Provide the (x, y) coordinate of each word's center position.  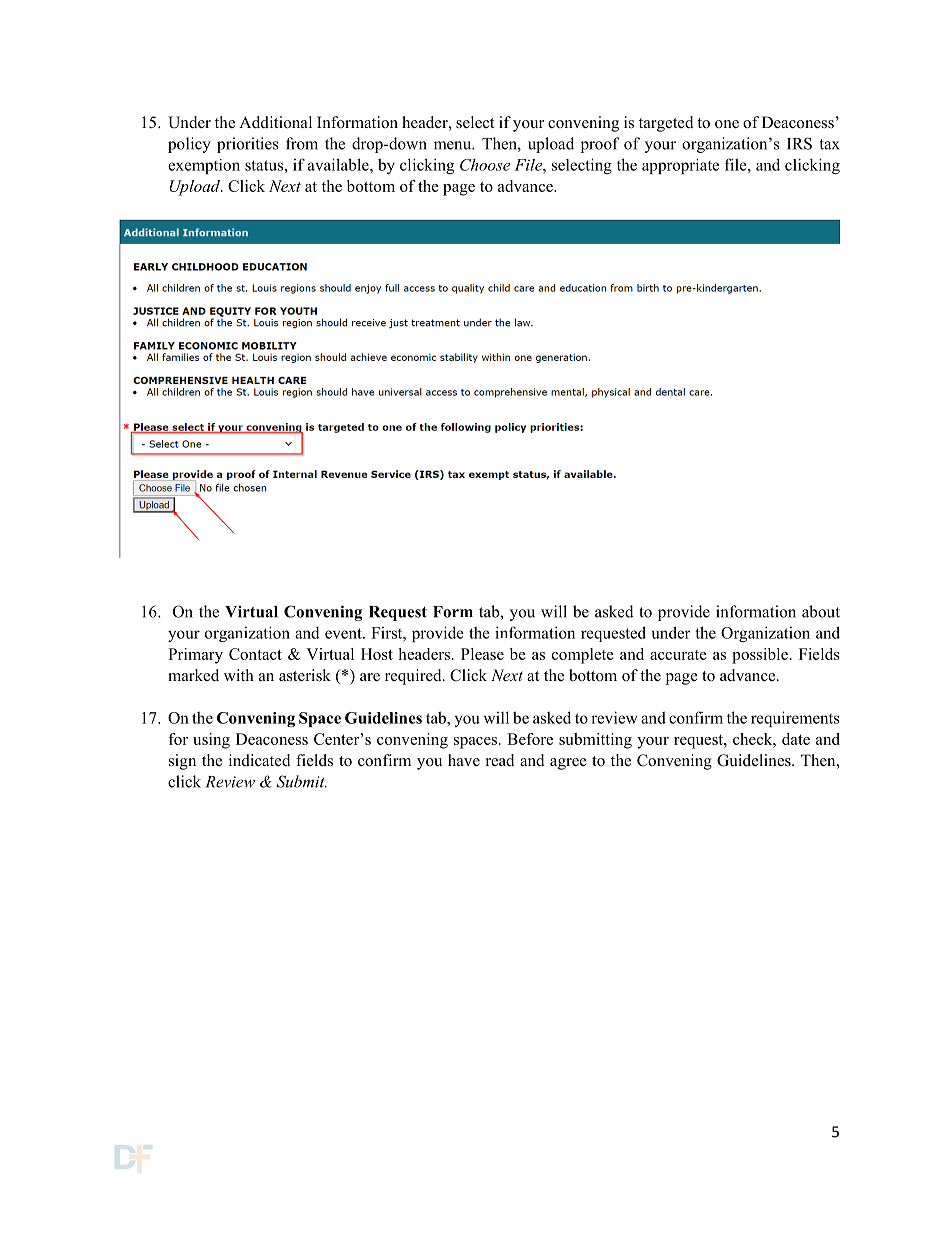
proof (600, 145)
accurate (678, 655)
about (821, 611)
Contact (255, 654)
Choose (485, 164)
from (302, 143)
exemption (204, 166)
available (339, 164)
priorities (248, 145)
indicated (260, 760)
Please (482, 654)
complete (583, 656)
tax (830, 144)
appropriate (680, 166)
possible (760, 656)
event (344, 633)
